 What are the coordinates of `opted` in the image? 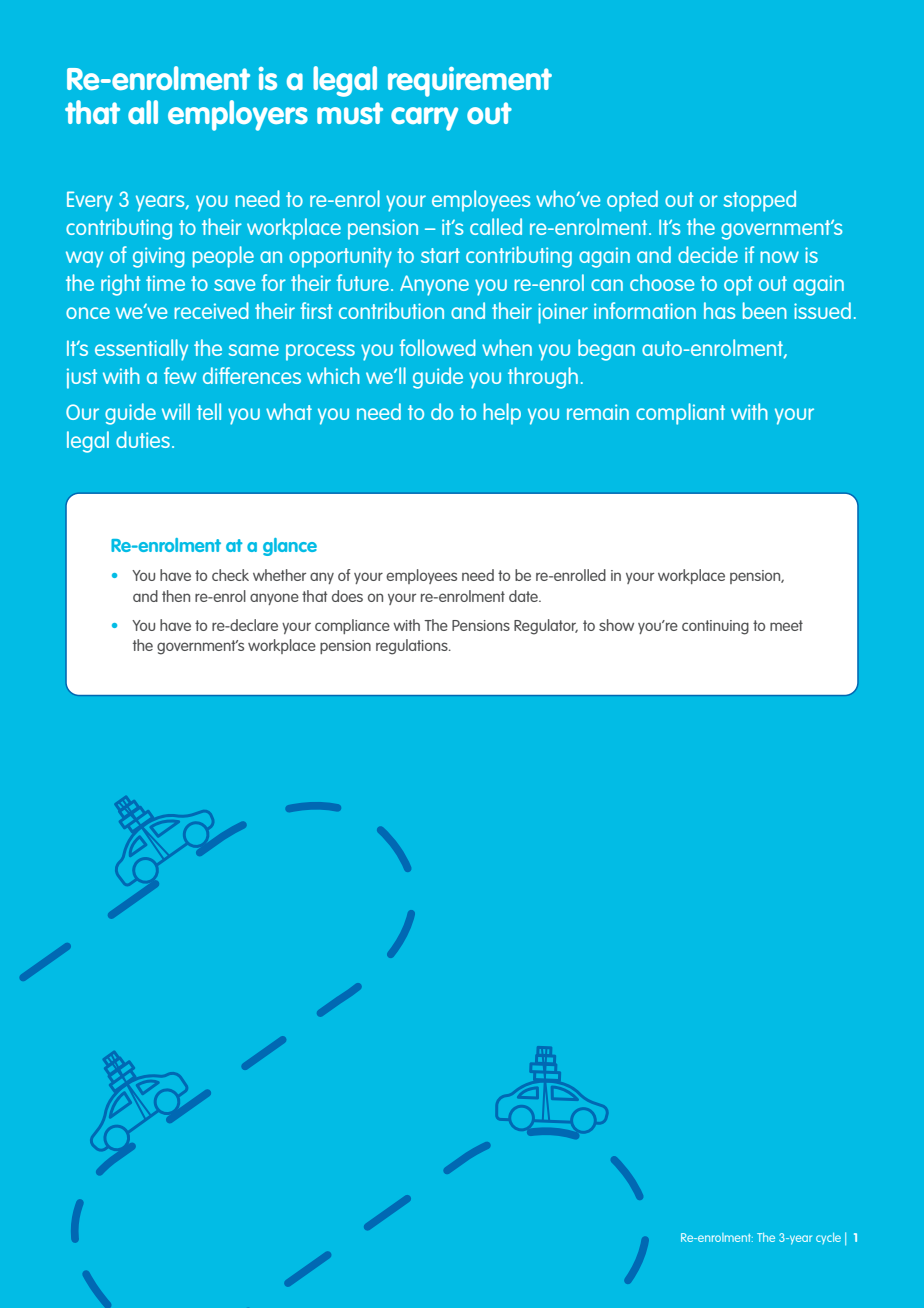 It's located at (632, 201).
